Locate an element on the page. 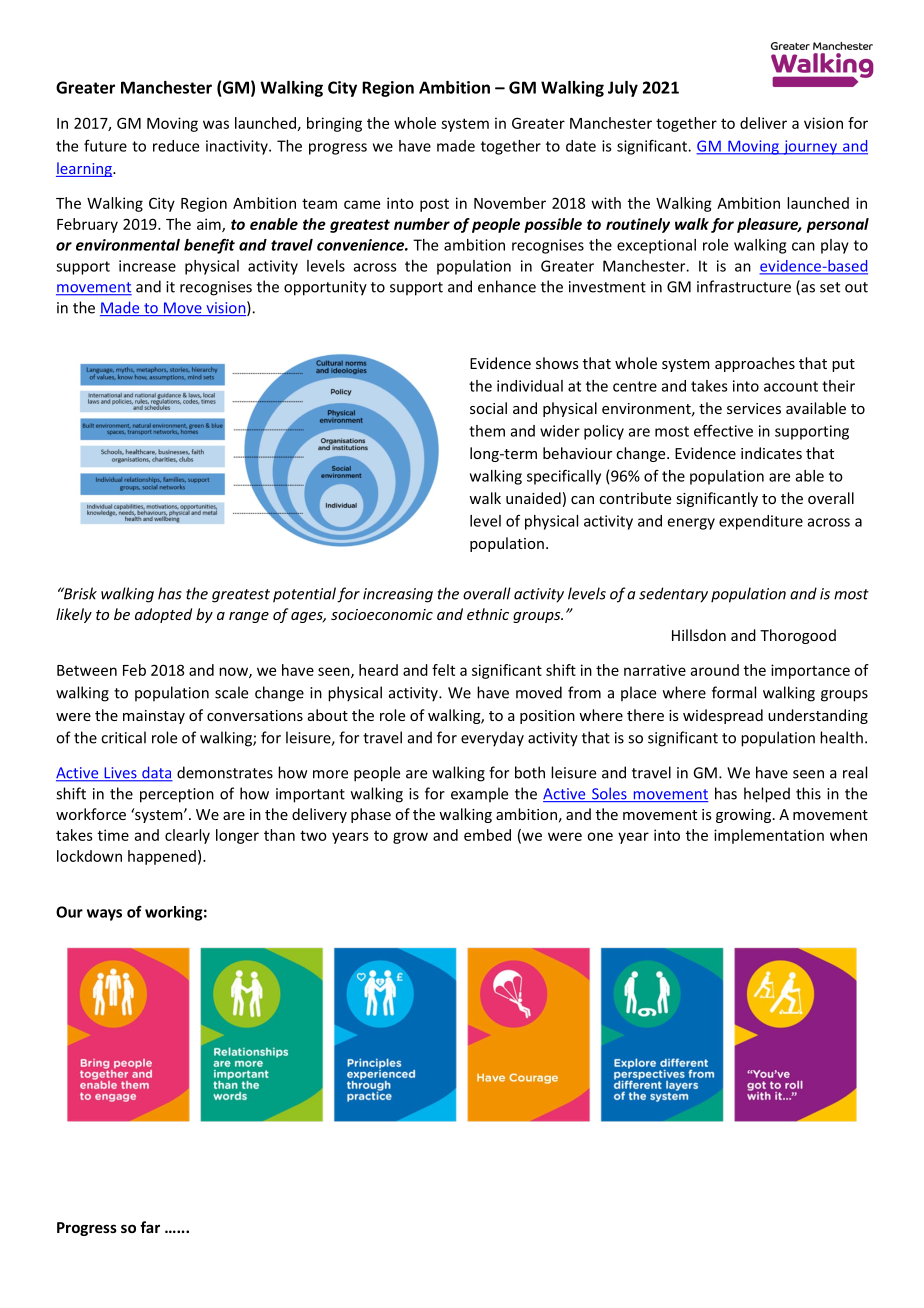  post is located at coordinates (434, 205).
